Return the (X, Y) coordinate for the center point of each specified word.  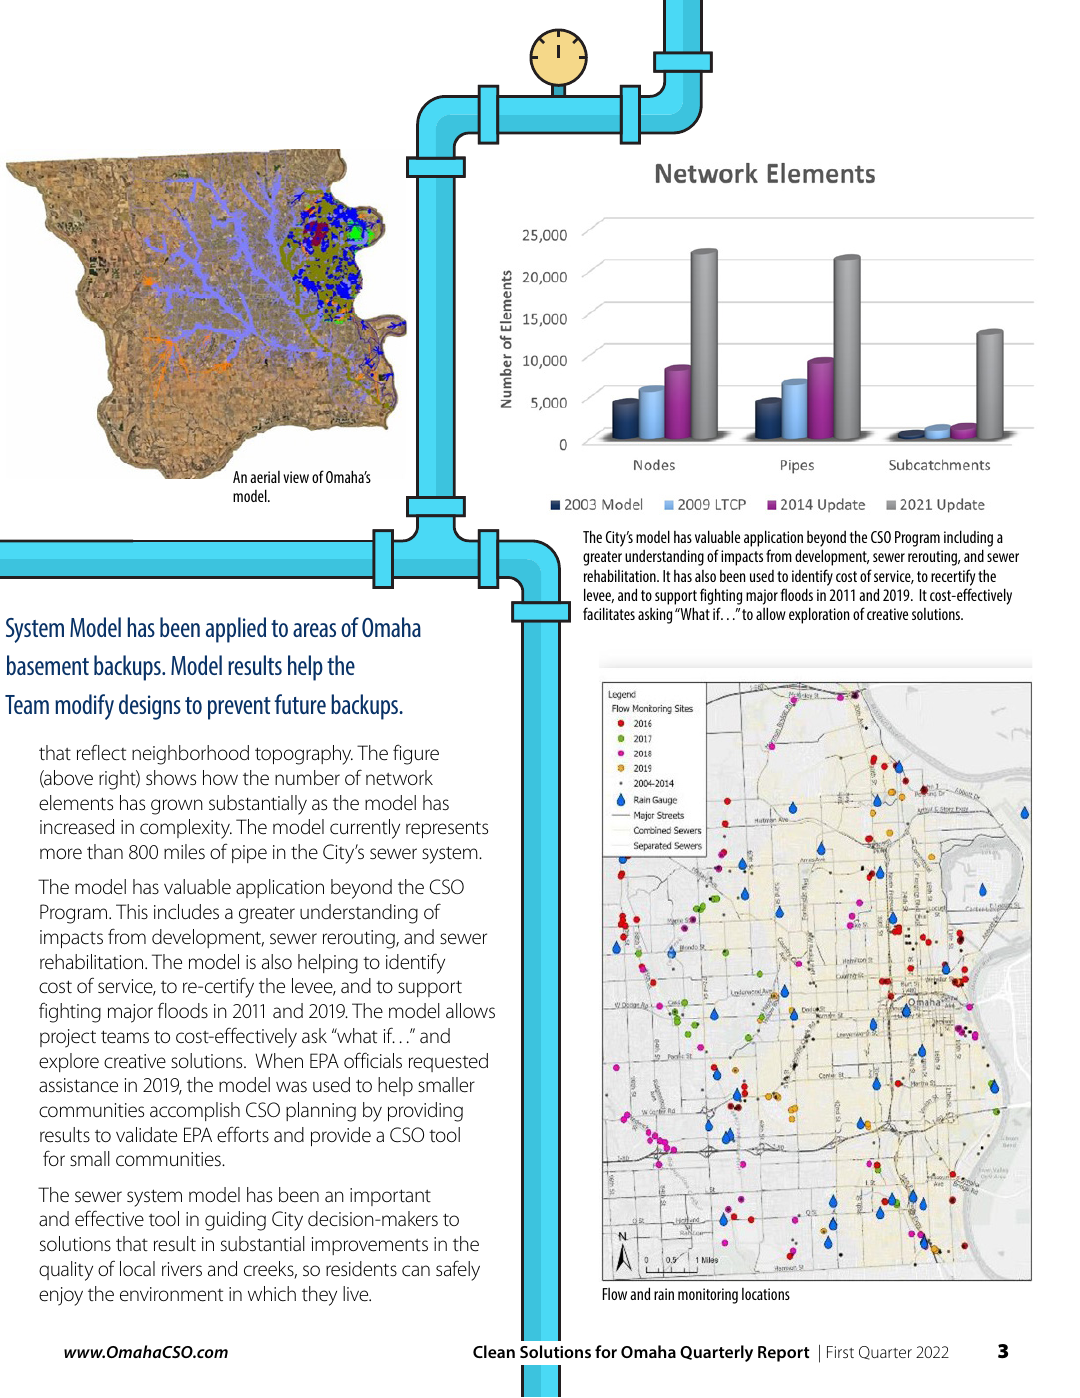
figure (416, 754)
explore (69, 1062)
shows (171, 777)
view (296, 477)
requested (448, 1062)
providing (425, 1112)
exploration (819, 615)
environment (171, 1294)
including (968, 538)
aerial (265, 477)
